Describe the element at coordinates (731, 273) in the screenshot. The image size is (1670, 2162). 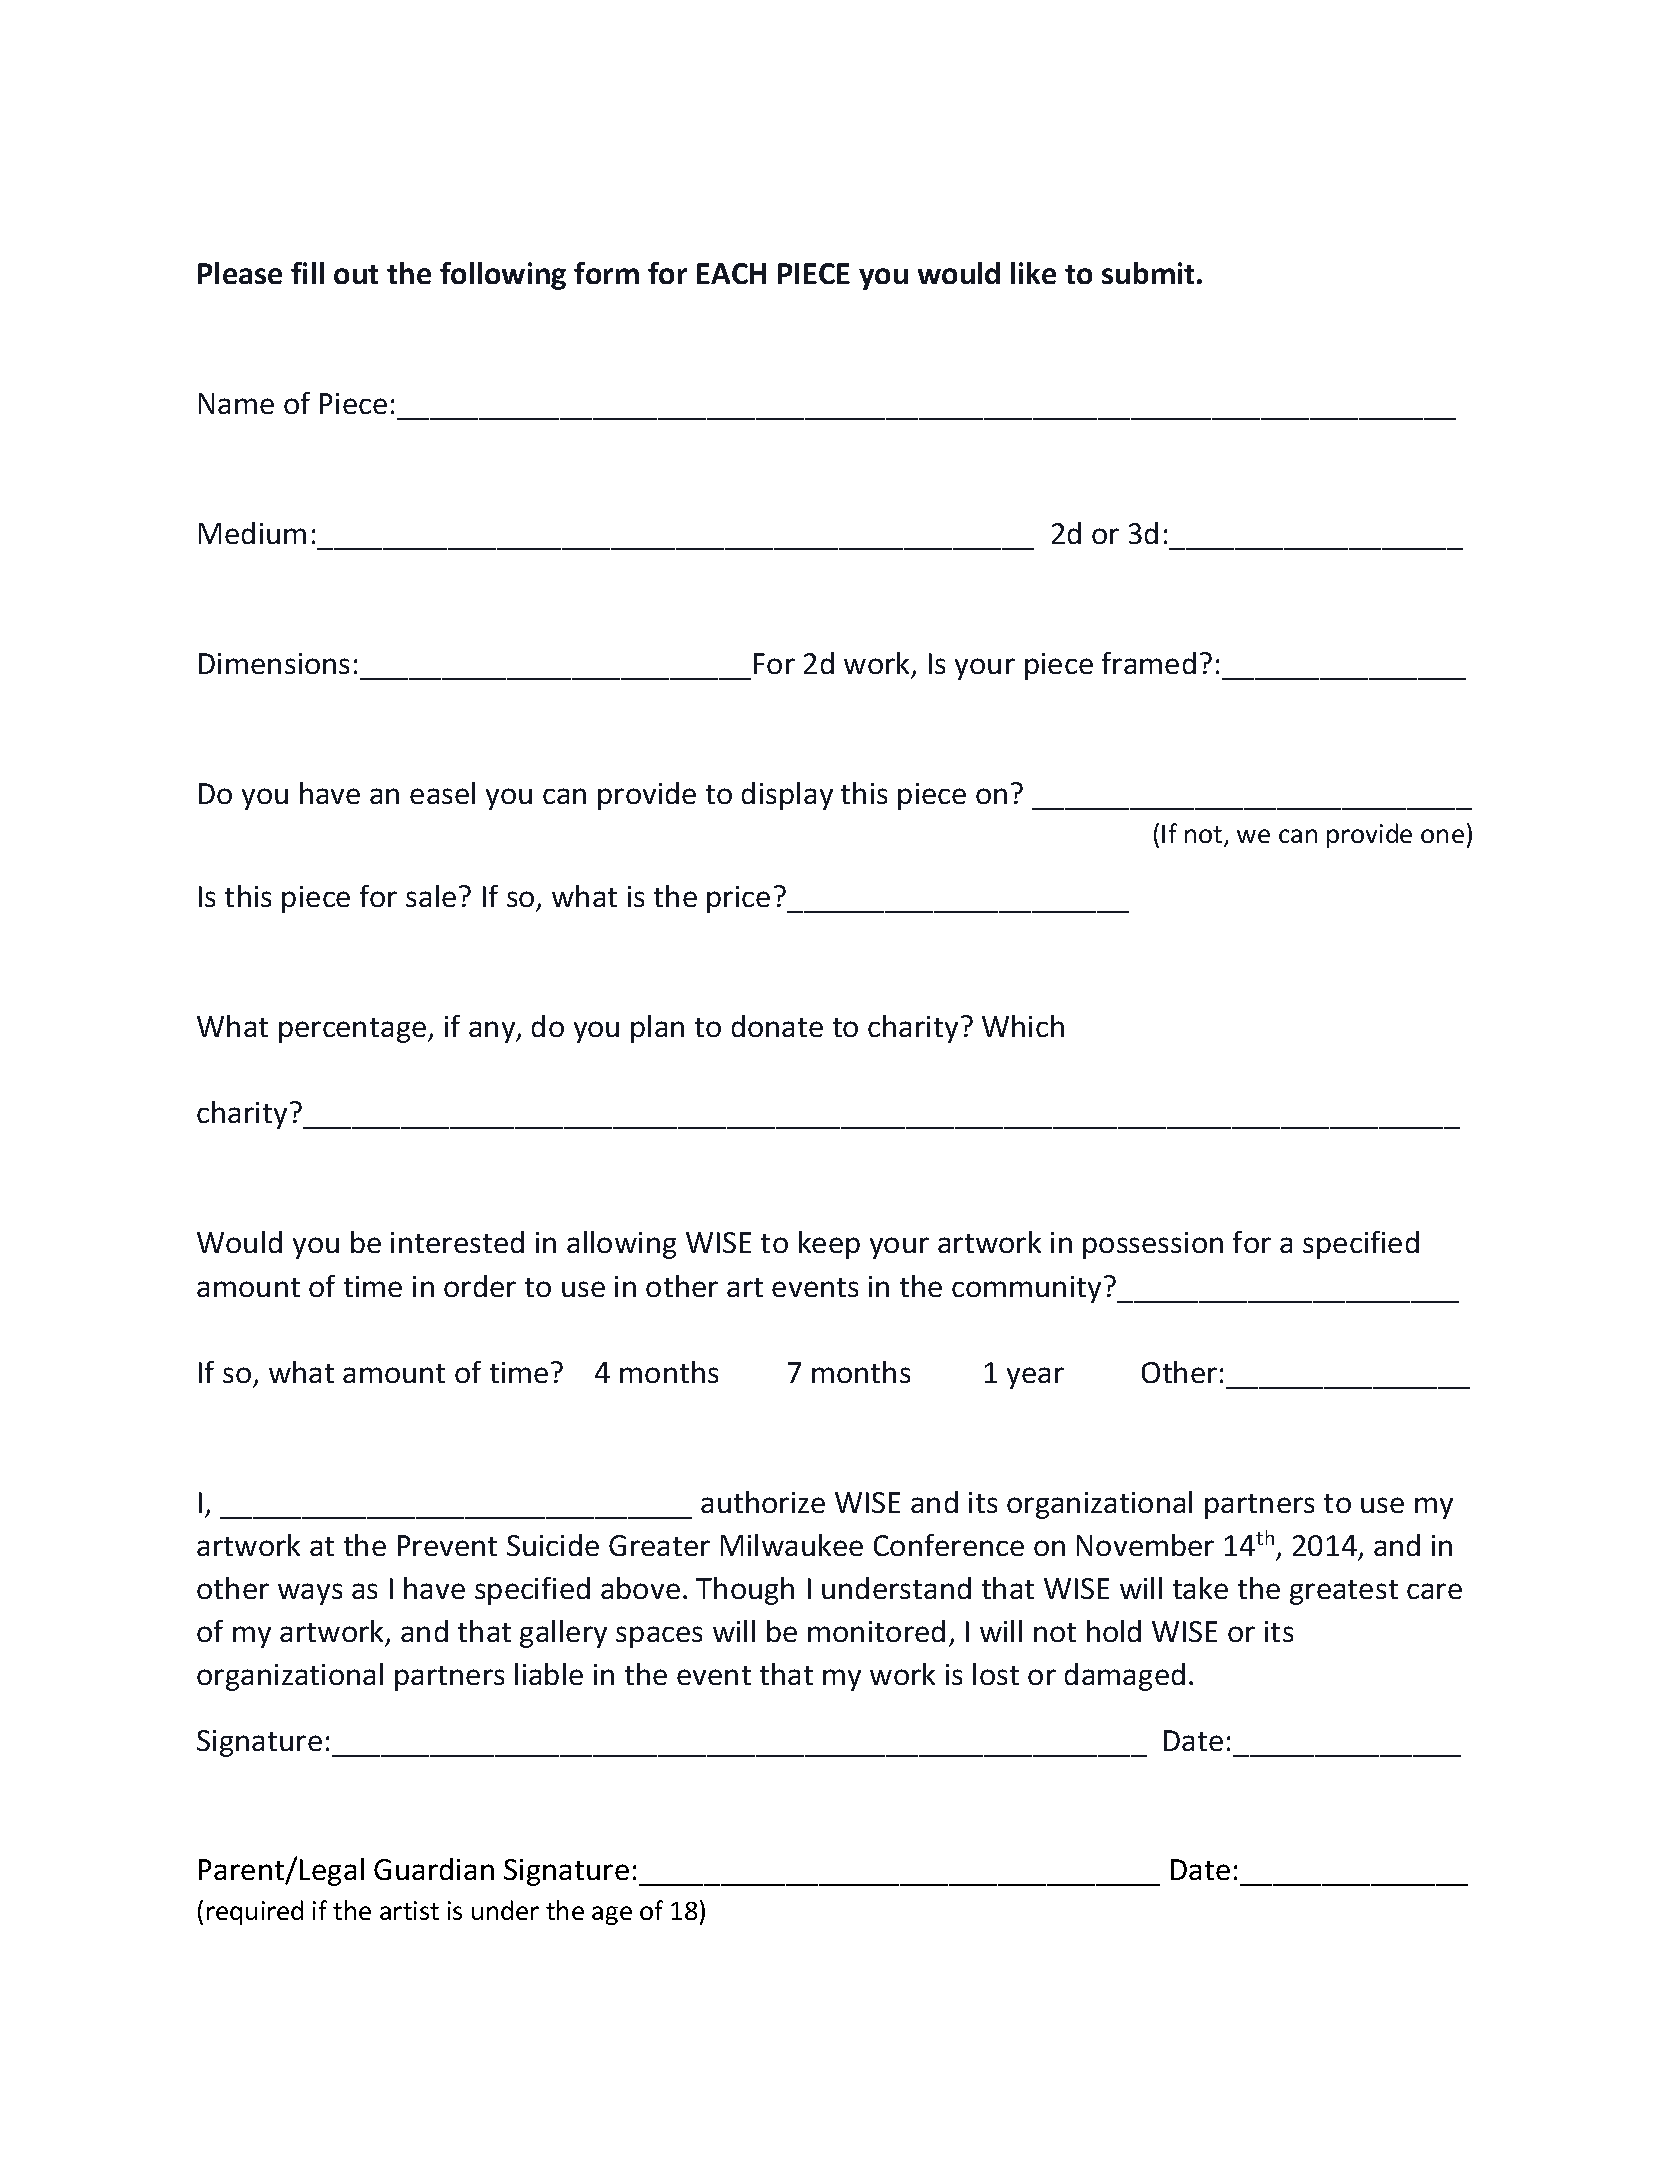
I see `EACH` at that location.
